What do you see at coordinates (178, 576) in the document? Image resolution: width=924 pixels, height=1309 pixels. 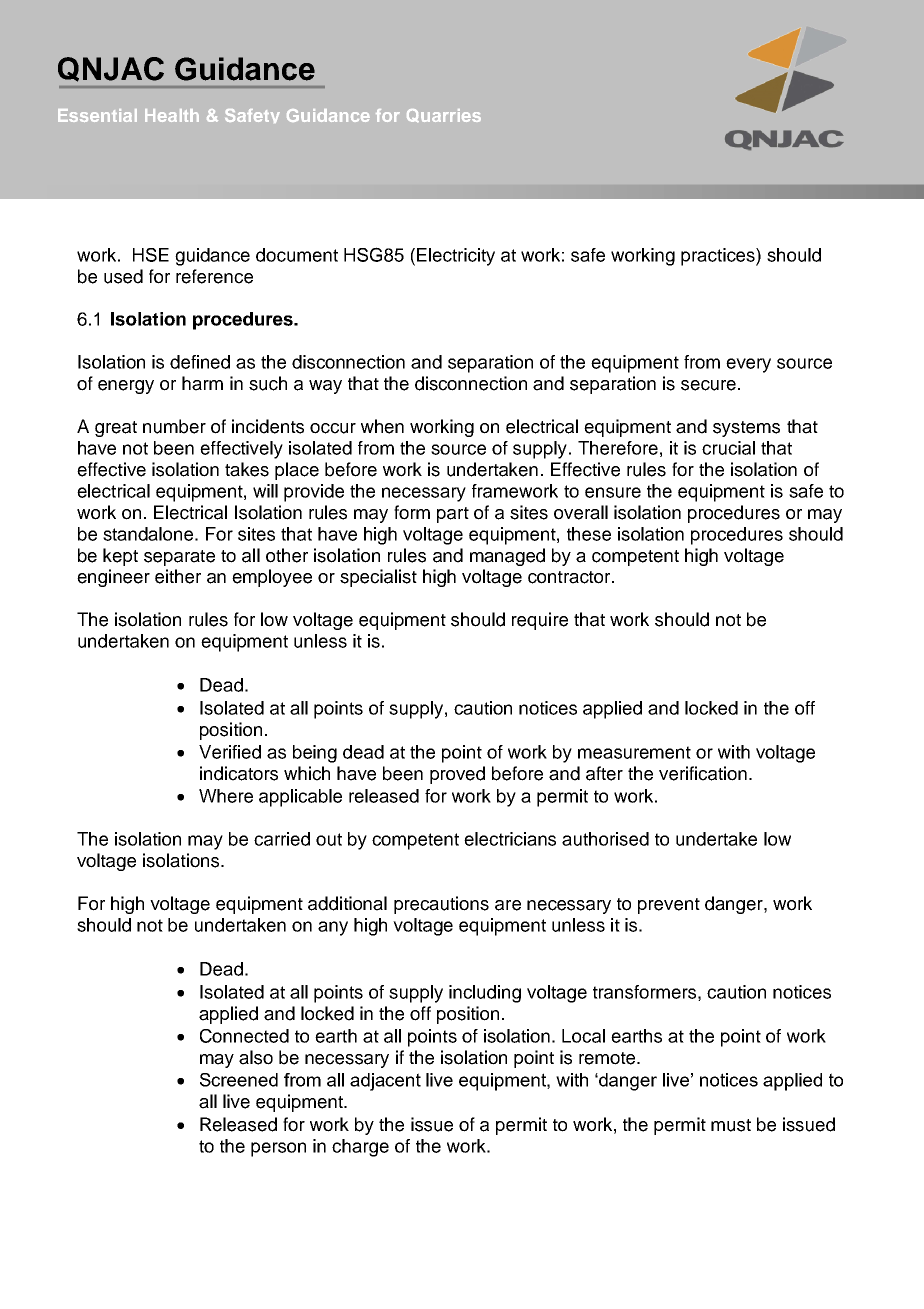 I see `either` at bounding box center [178, 576].
